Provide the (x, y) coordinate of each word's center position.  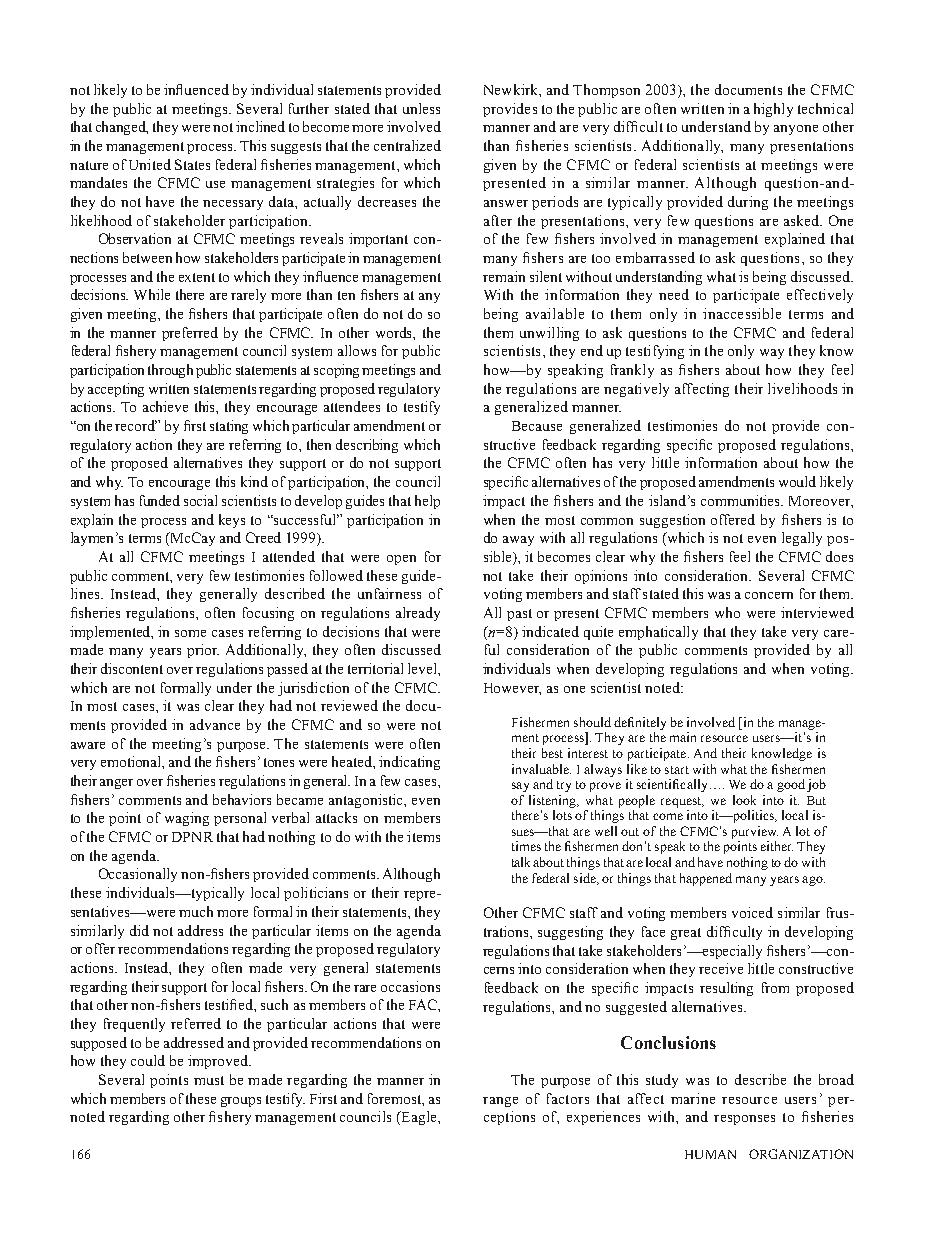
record (136, 425)
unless (421, 108)
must (209, 1080)
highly (773, 110)
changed (122, 128)
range (500, 1102)
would (797, 481)
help (427, 502)
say (520, 787)
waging (187, 819)
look (744, 800)
